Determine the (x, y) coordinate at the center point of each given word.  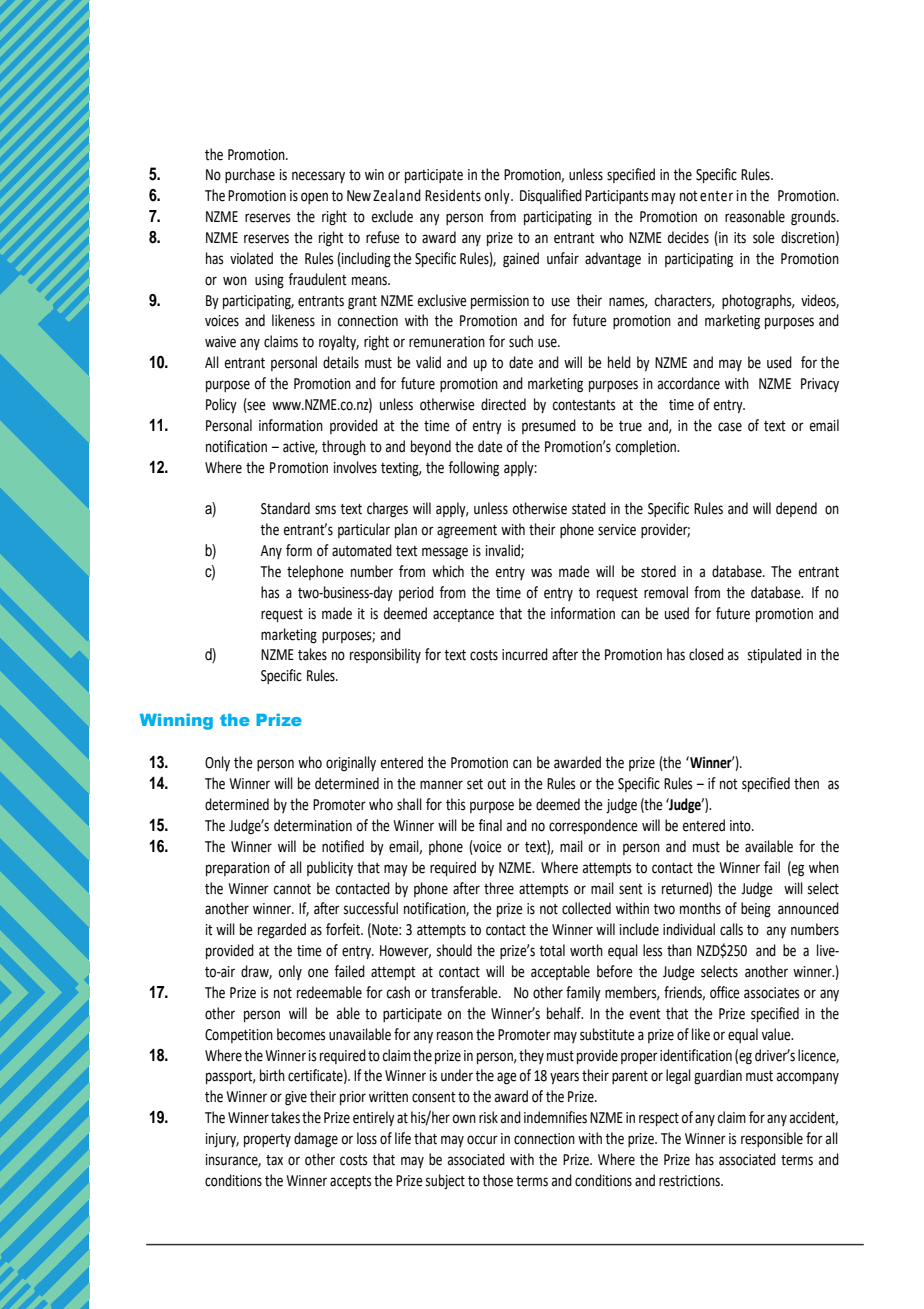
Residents (453, 195)
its (740, 238)
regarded (282, 931)
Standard (285, 508)
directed (503, 404)
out (497, 784)
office (725, 992)
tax (274, 1160)
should (454, 950)
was (541, 573)
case (730, 427)
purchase (250, 175)
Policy (221, 405)
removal (666, 592)
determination (313, 825)
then (806, 783)
